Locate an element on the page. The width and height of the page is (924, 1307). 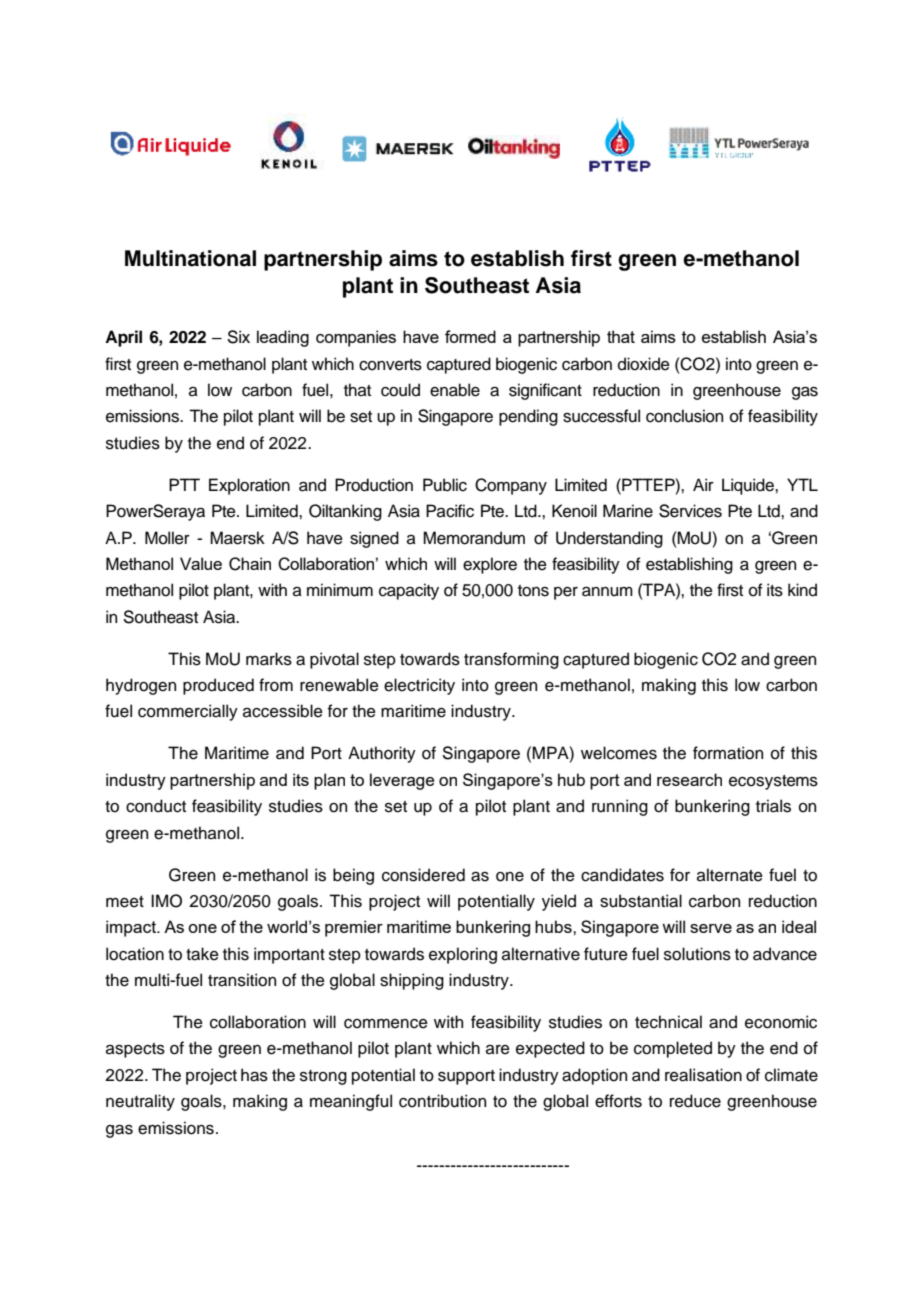
alternate is located at coordinates (730, 875).
